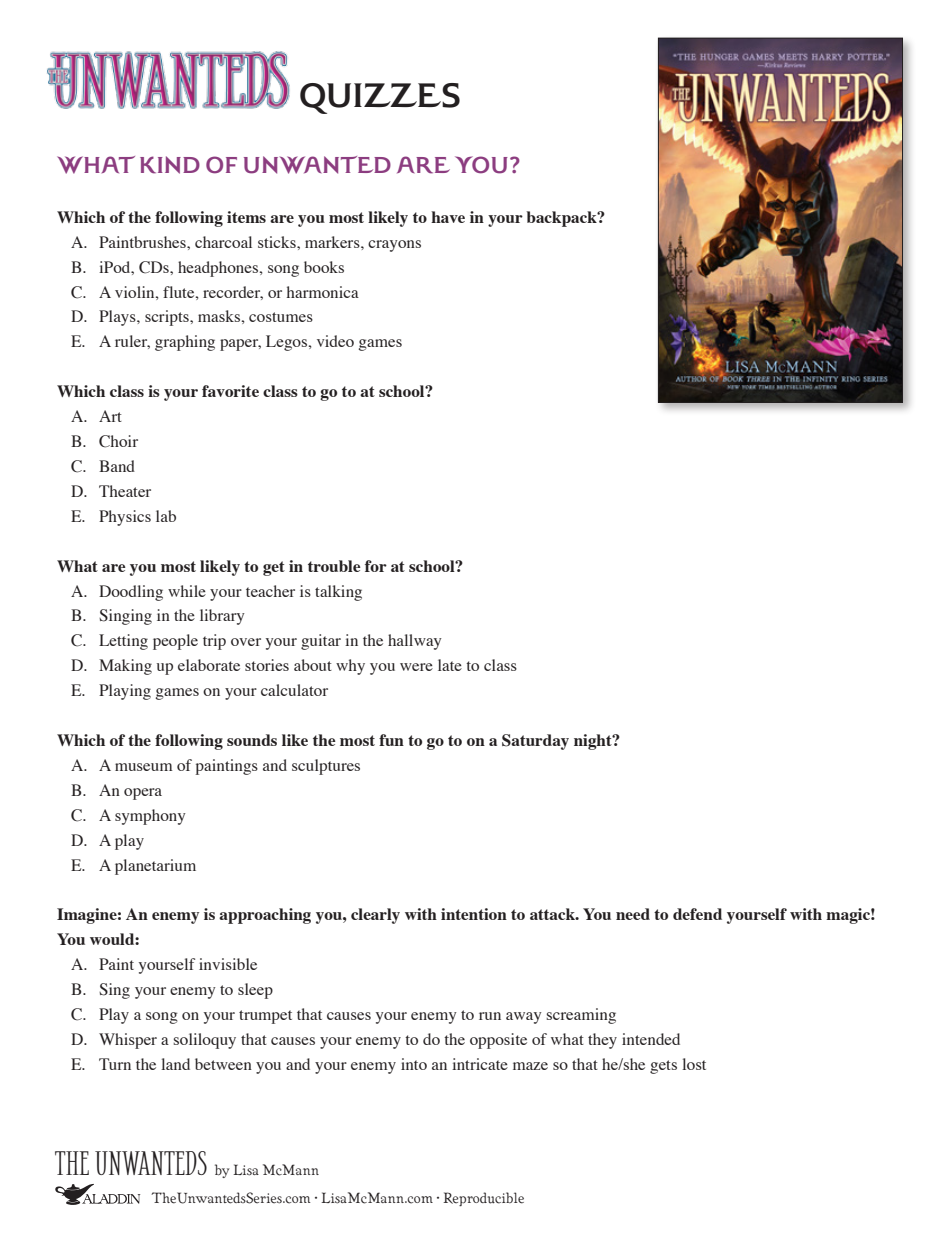  I want to click on KIND, so click(170, 165).
